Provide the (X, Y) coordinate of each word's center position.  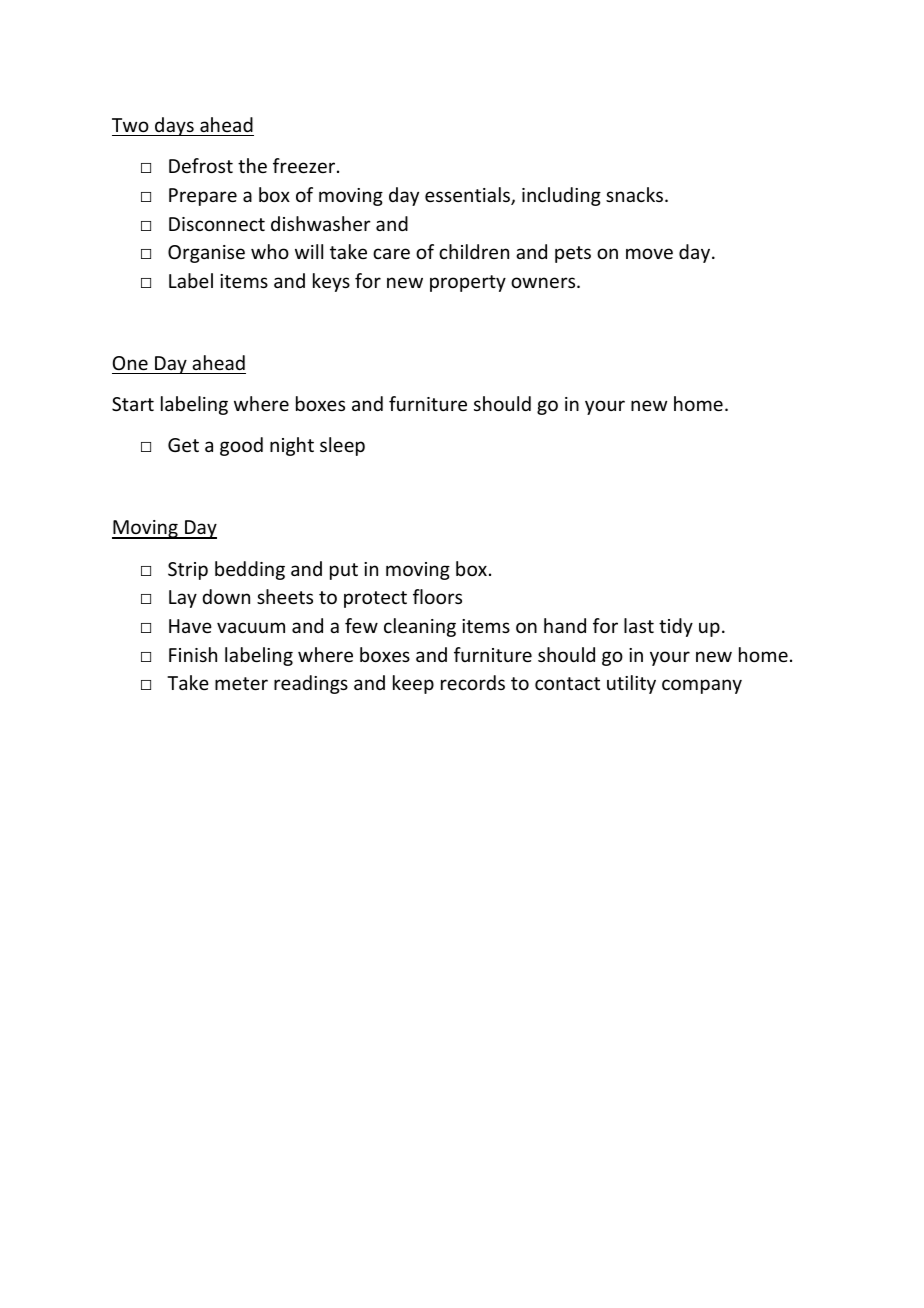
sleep (342, 446)
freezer (305, 165)
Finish (193, 654)
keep (413, 684)
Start (133, 404)
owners (544, 282)
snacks (636, 194)
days (174, 126)
